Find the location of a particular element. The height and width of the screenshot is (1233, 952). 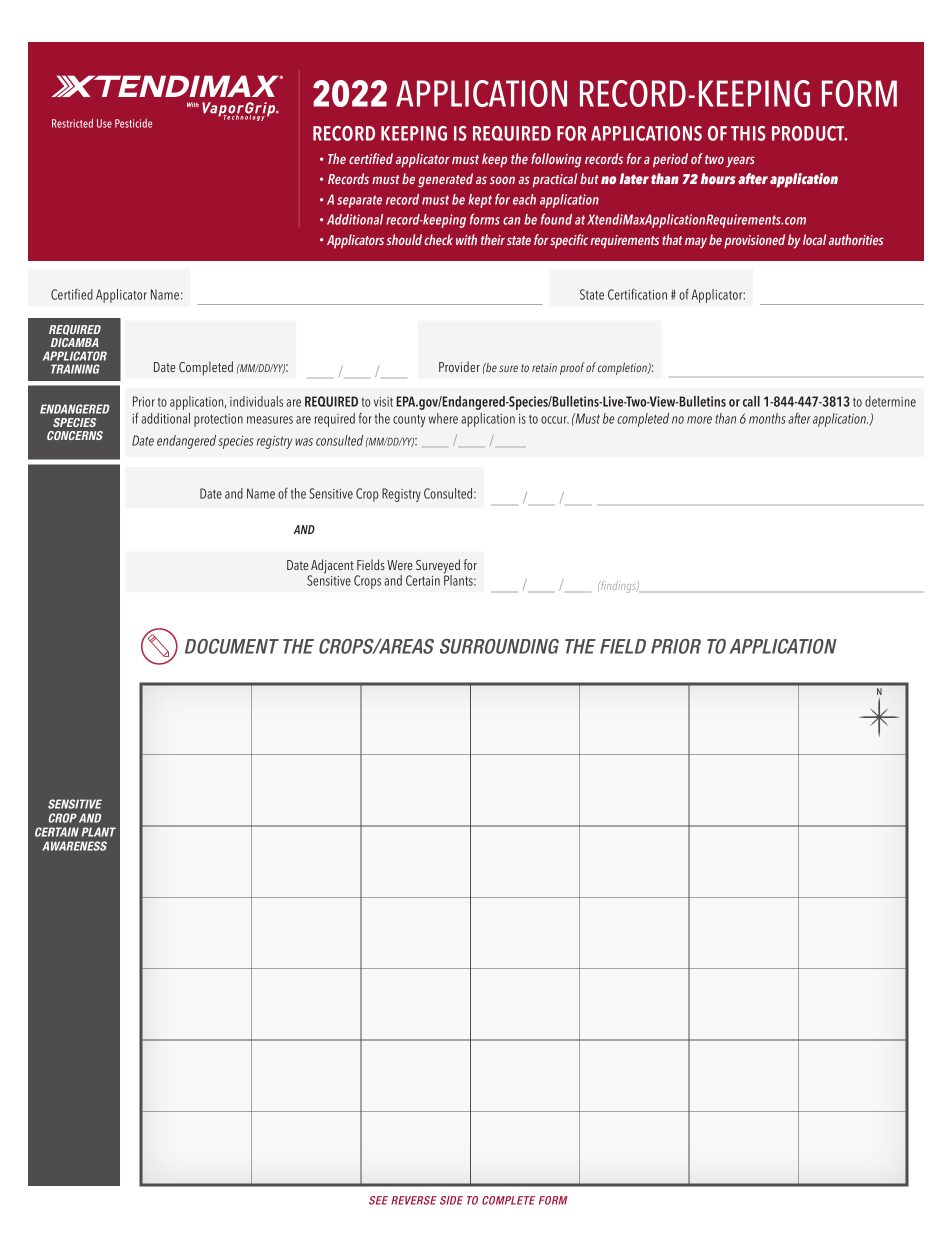

Surveyed is located at coordinates (438, 567).
